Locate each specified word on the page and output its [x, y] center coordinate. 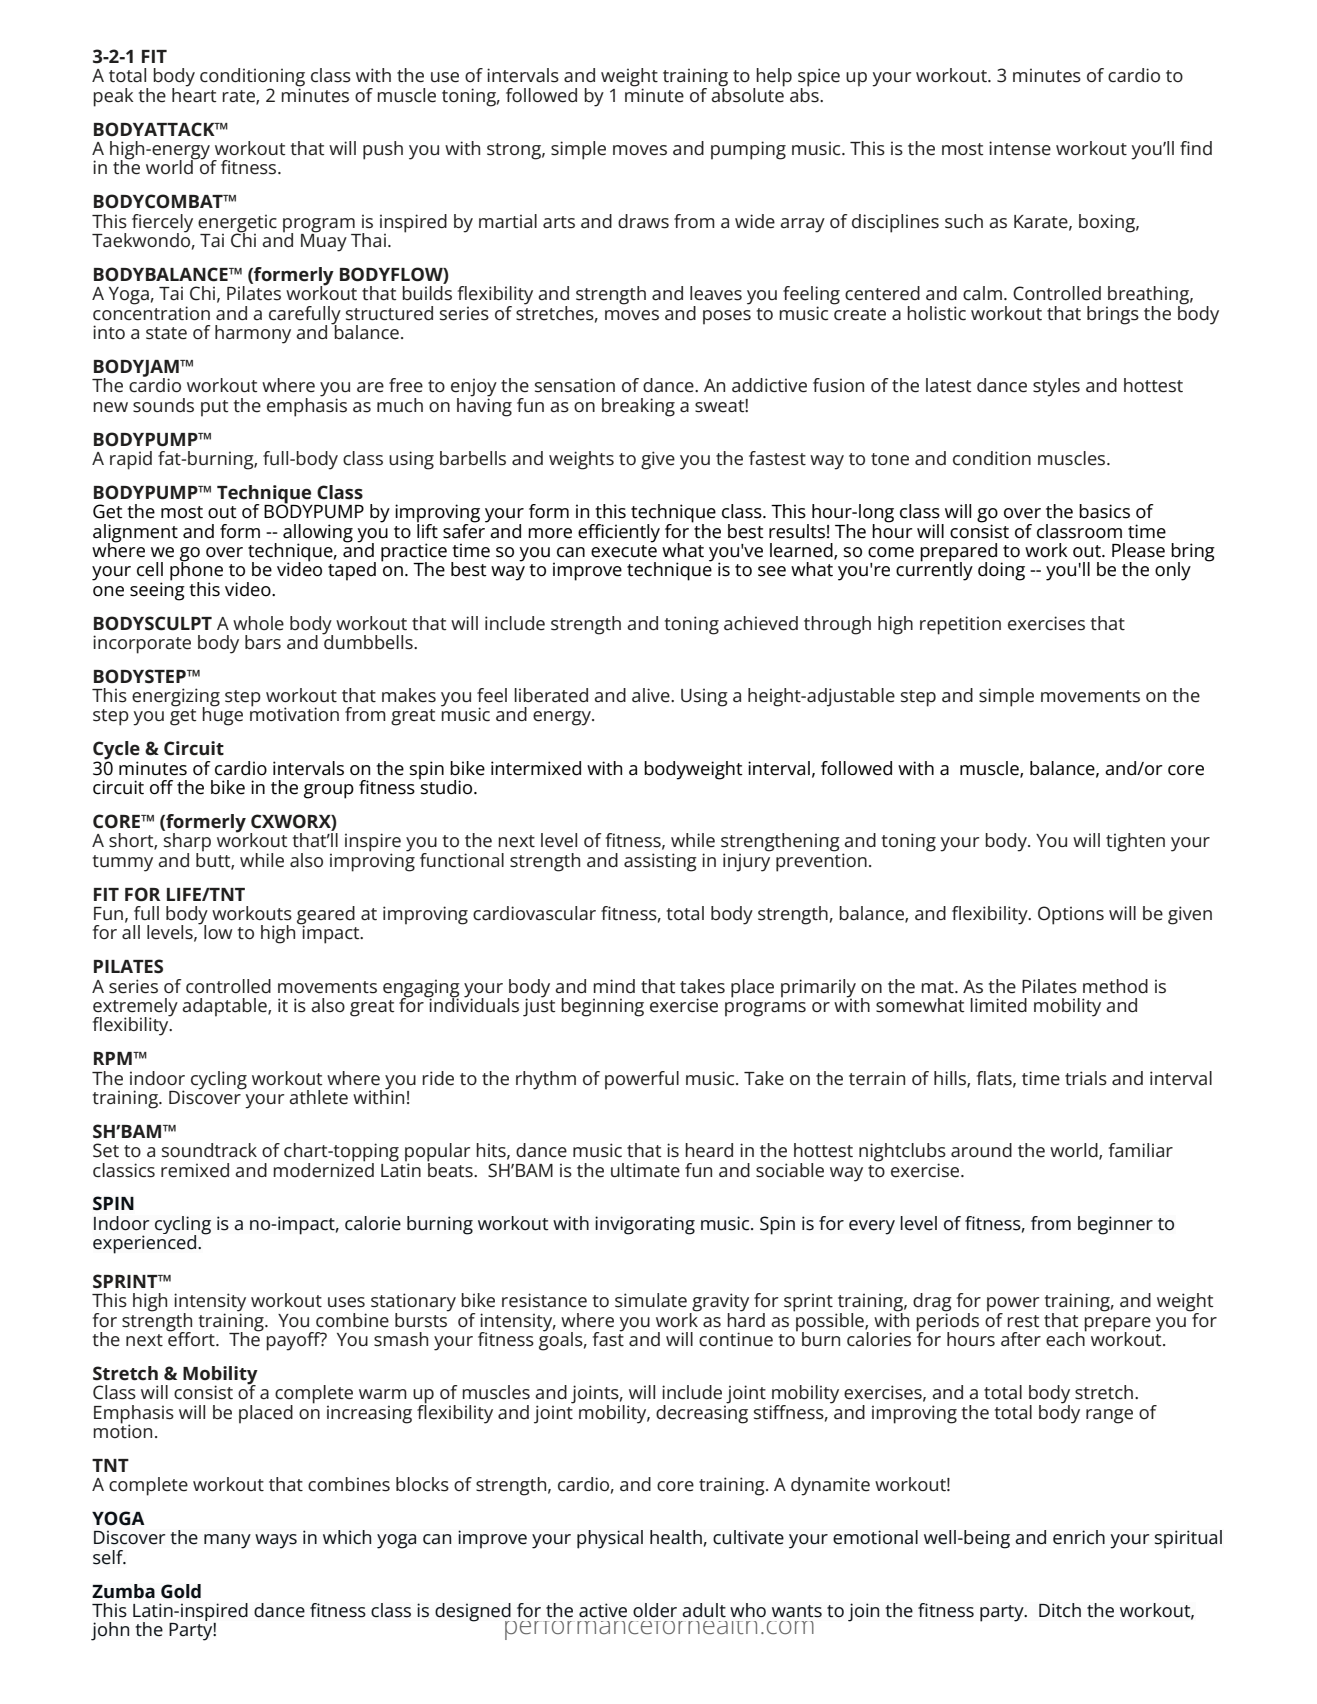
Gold [181, 1591]
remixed [195, 1170]
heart [194, 94]
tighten [1135, 842]
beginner [1115, 1225]
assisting [660, 862]
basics [1104, 511]
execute [624, 550]
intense [1020, 148]
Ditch [1060, 1610]
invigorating [645, 1225]
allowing [318, 534]
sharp [187, 843]
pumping [748, 150]
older [655, 1610]
